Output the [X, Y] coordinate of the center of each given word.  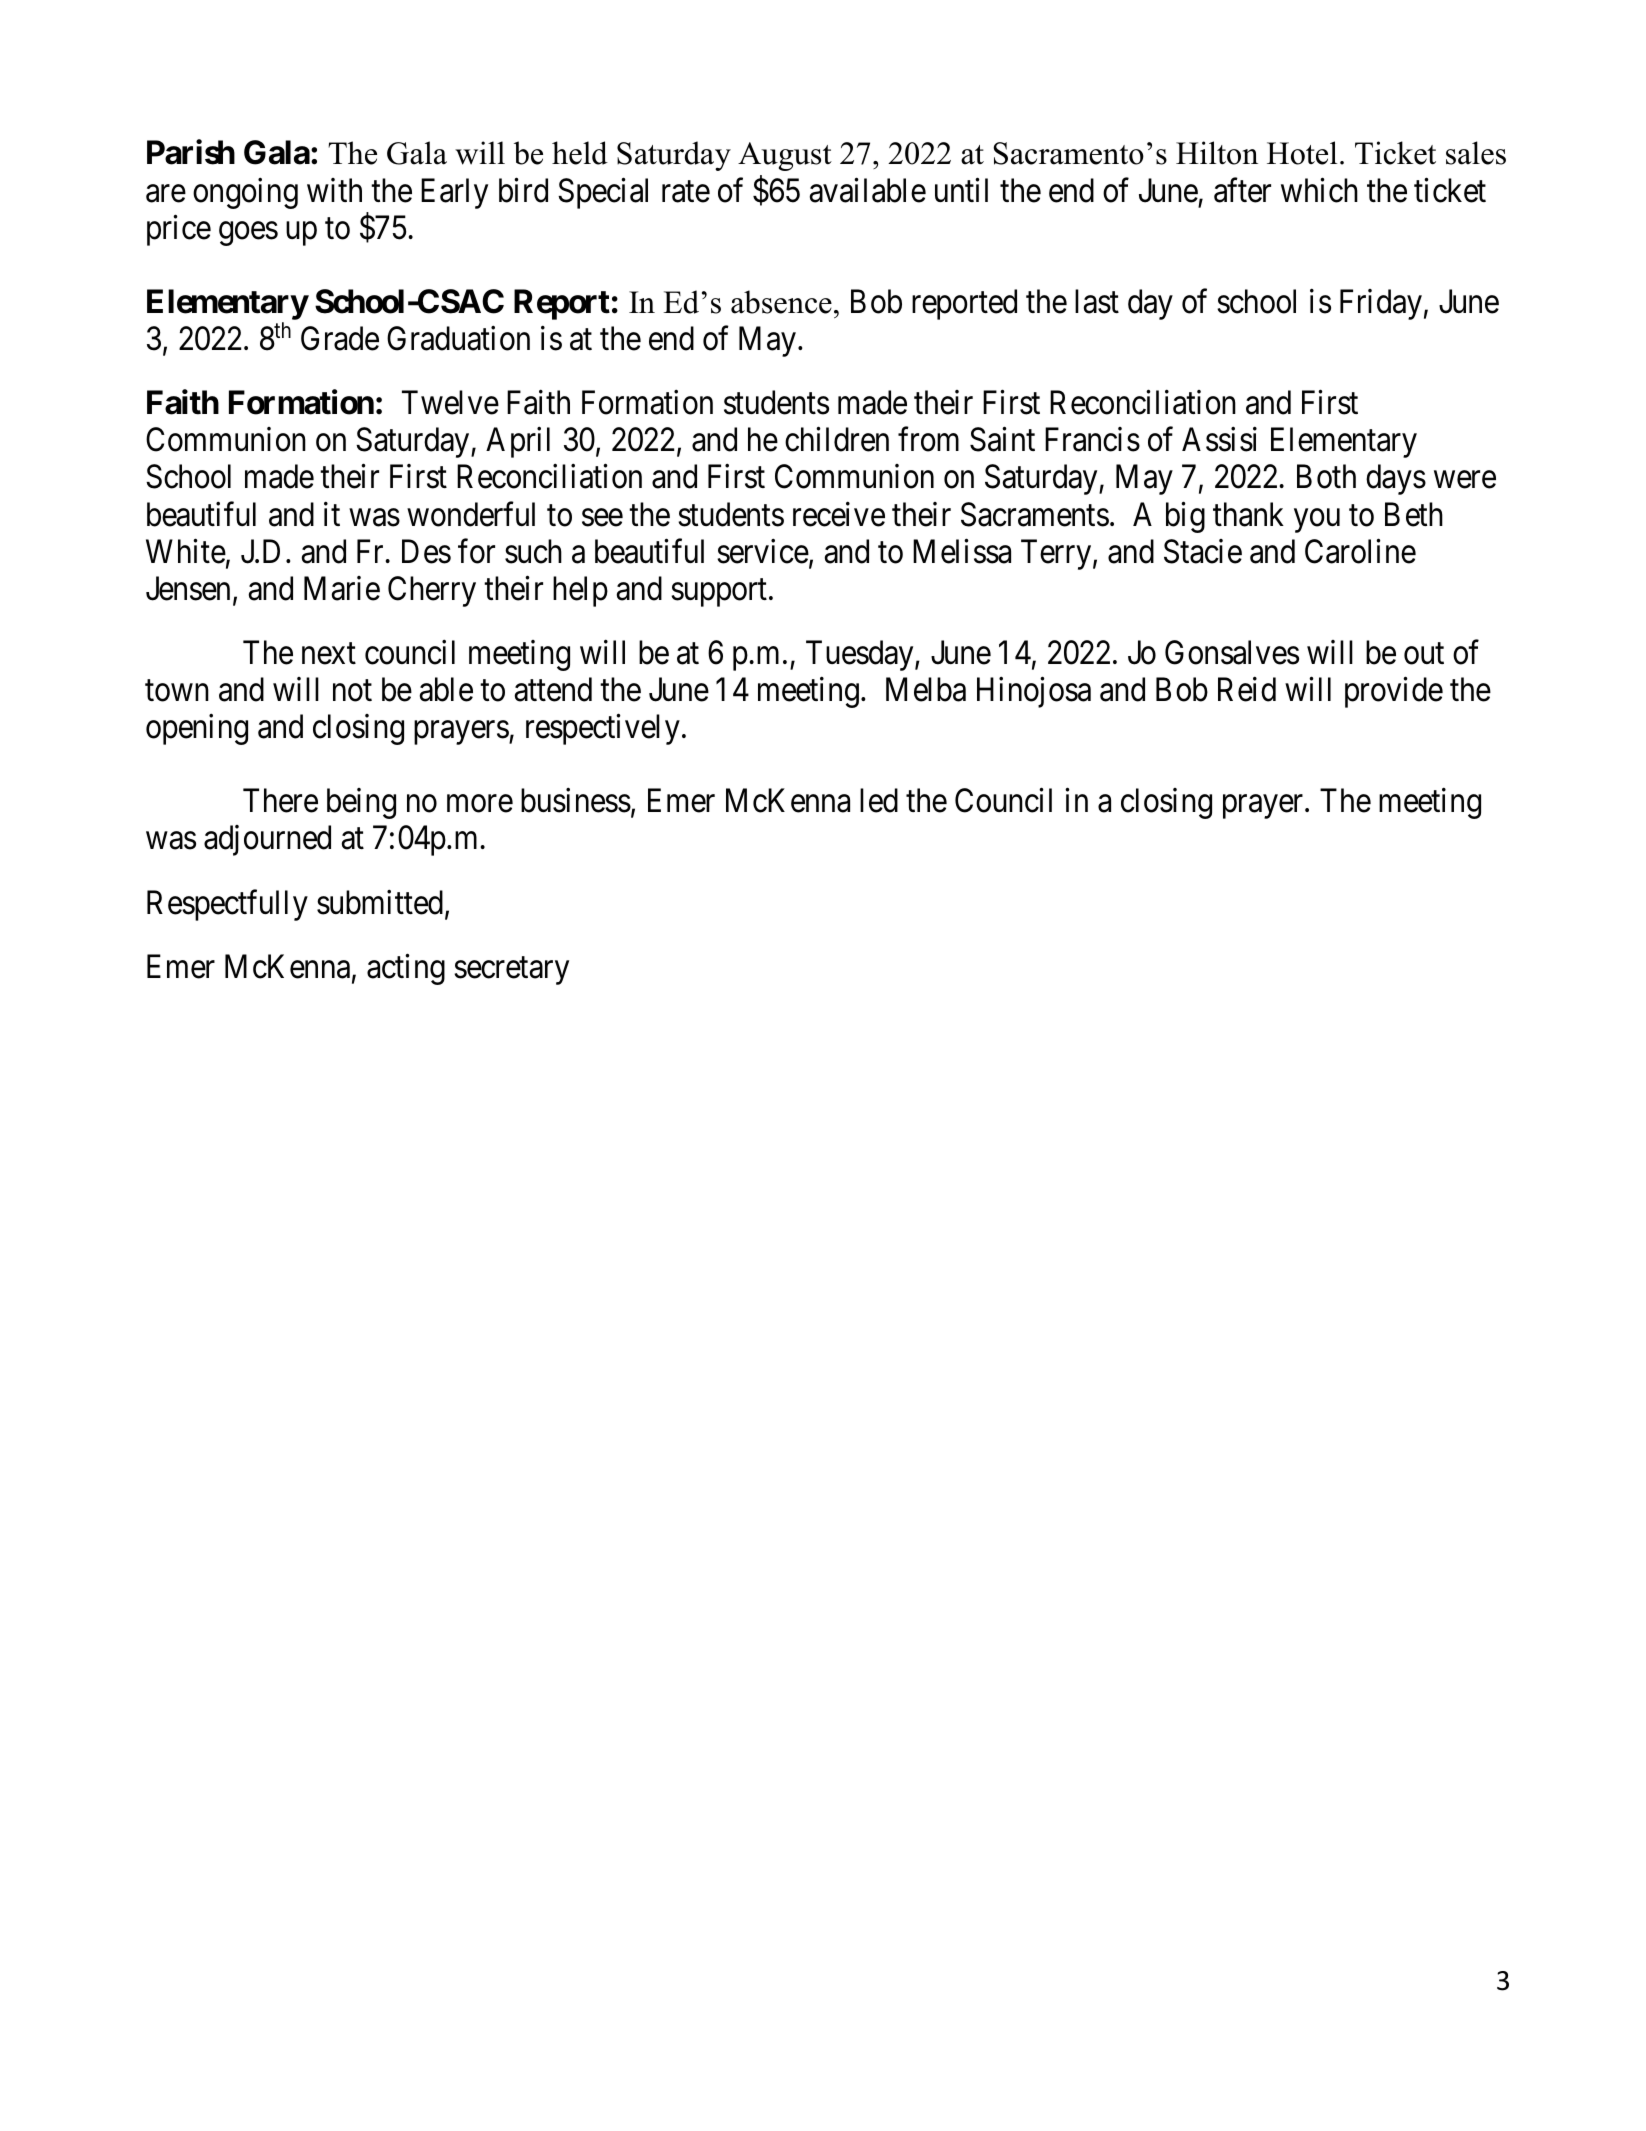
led [879, 800]
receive [839, 514]
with [334, 190]
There [280, 800]
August [785, 156]
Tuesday [861, 655]
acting [406, 969]
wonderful [471, 514]
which [1319, 190]
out [1424, 654]
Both [1326, 476]
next [329, 654]
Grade [340, 338]
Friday [1381, 304]
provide [1394, 692]
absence [781, 302]
